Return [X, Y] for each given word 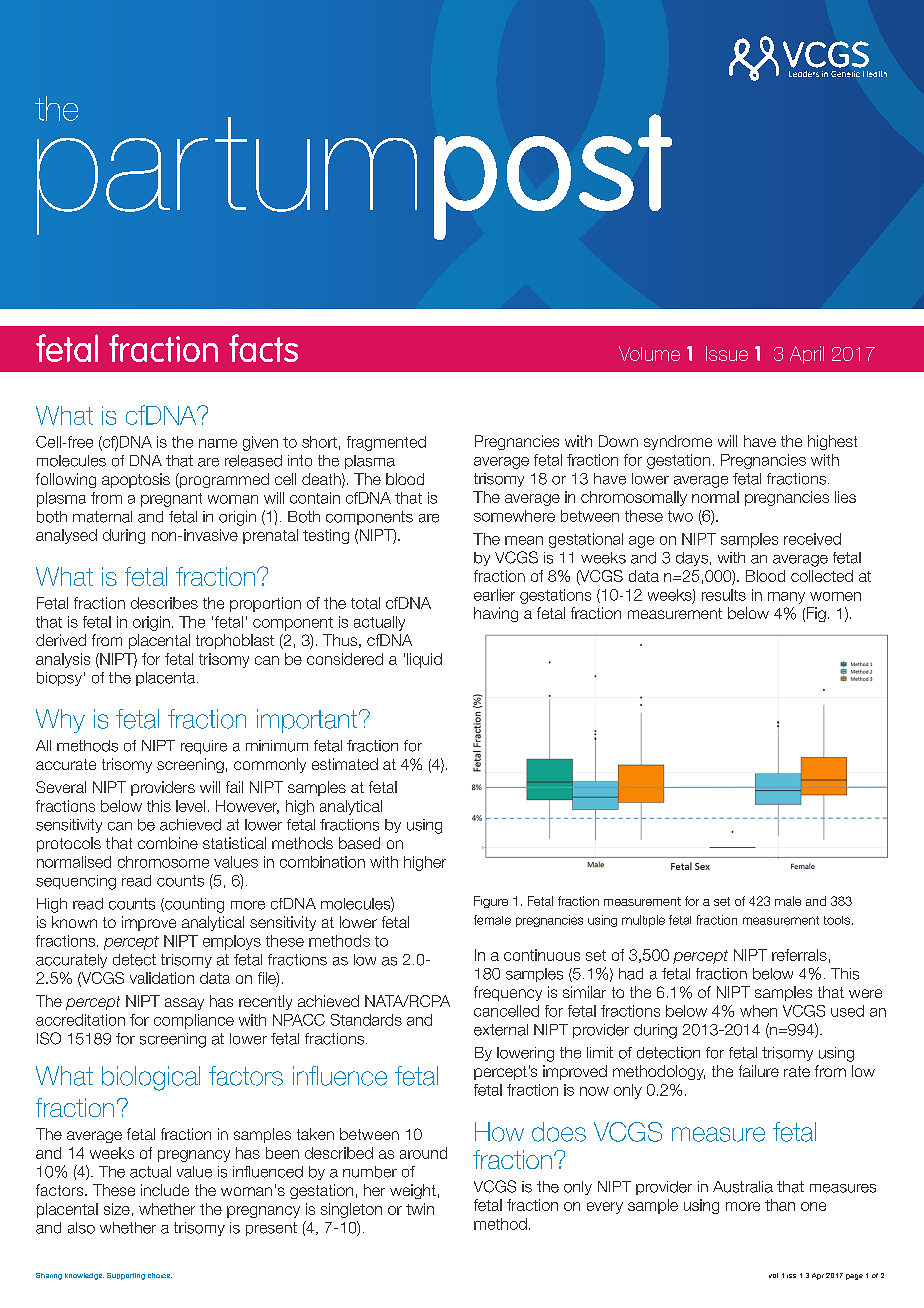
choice [160, 1275]
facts [263, 348]
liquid [424, 660]
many [786, 598]
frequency [508, 993]
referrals [799, 955]
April [807, 355]
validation [162, 978]
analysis [63, 660]
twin [420, 1209]
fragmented [386, 443]
